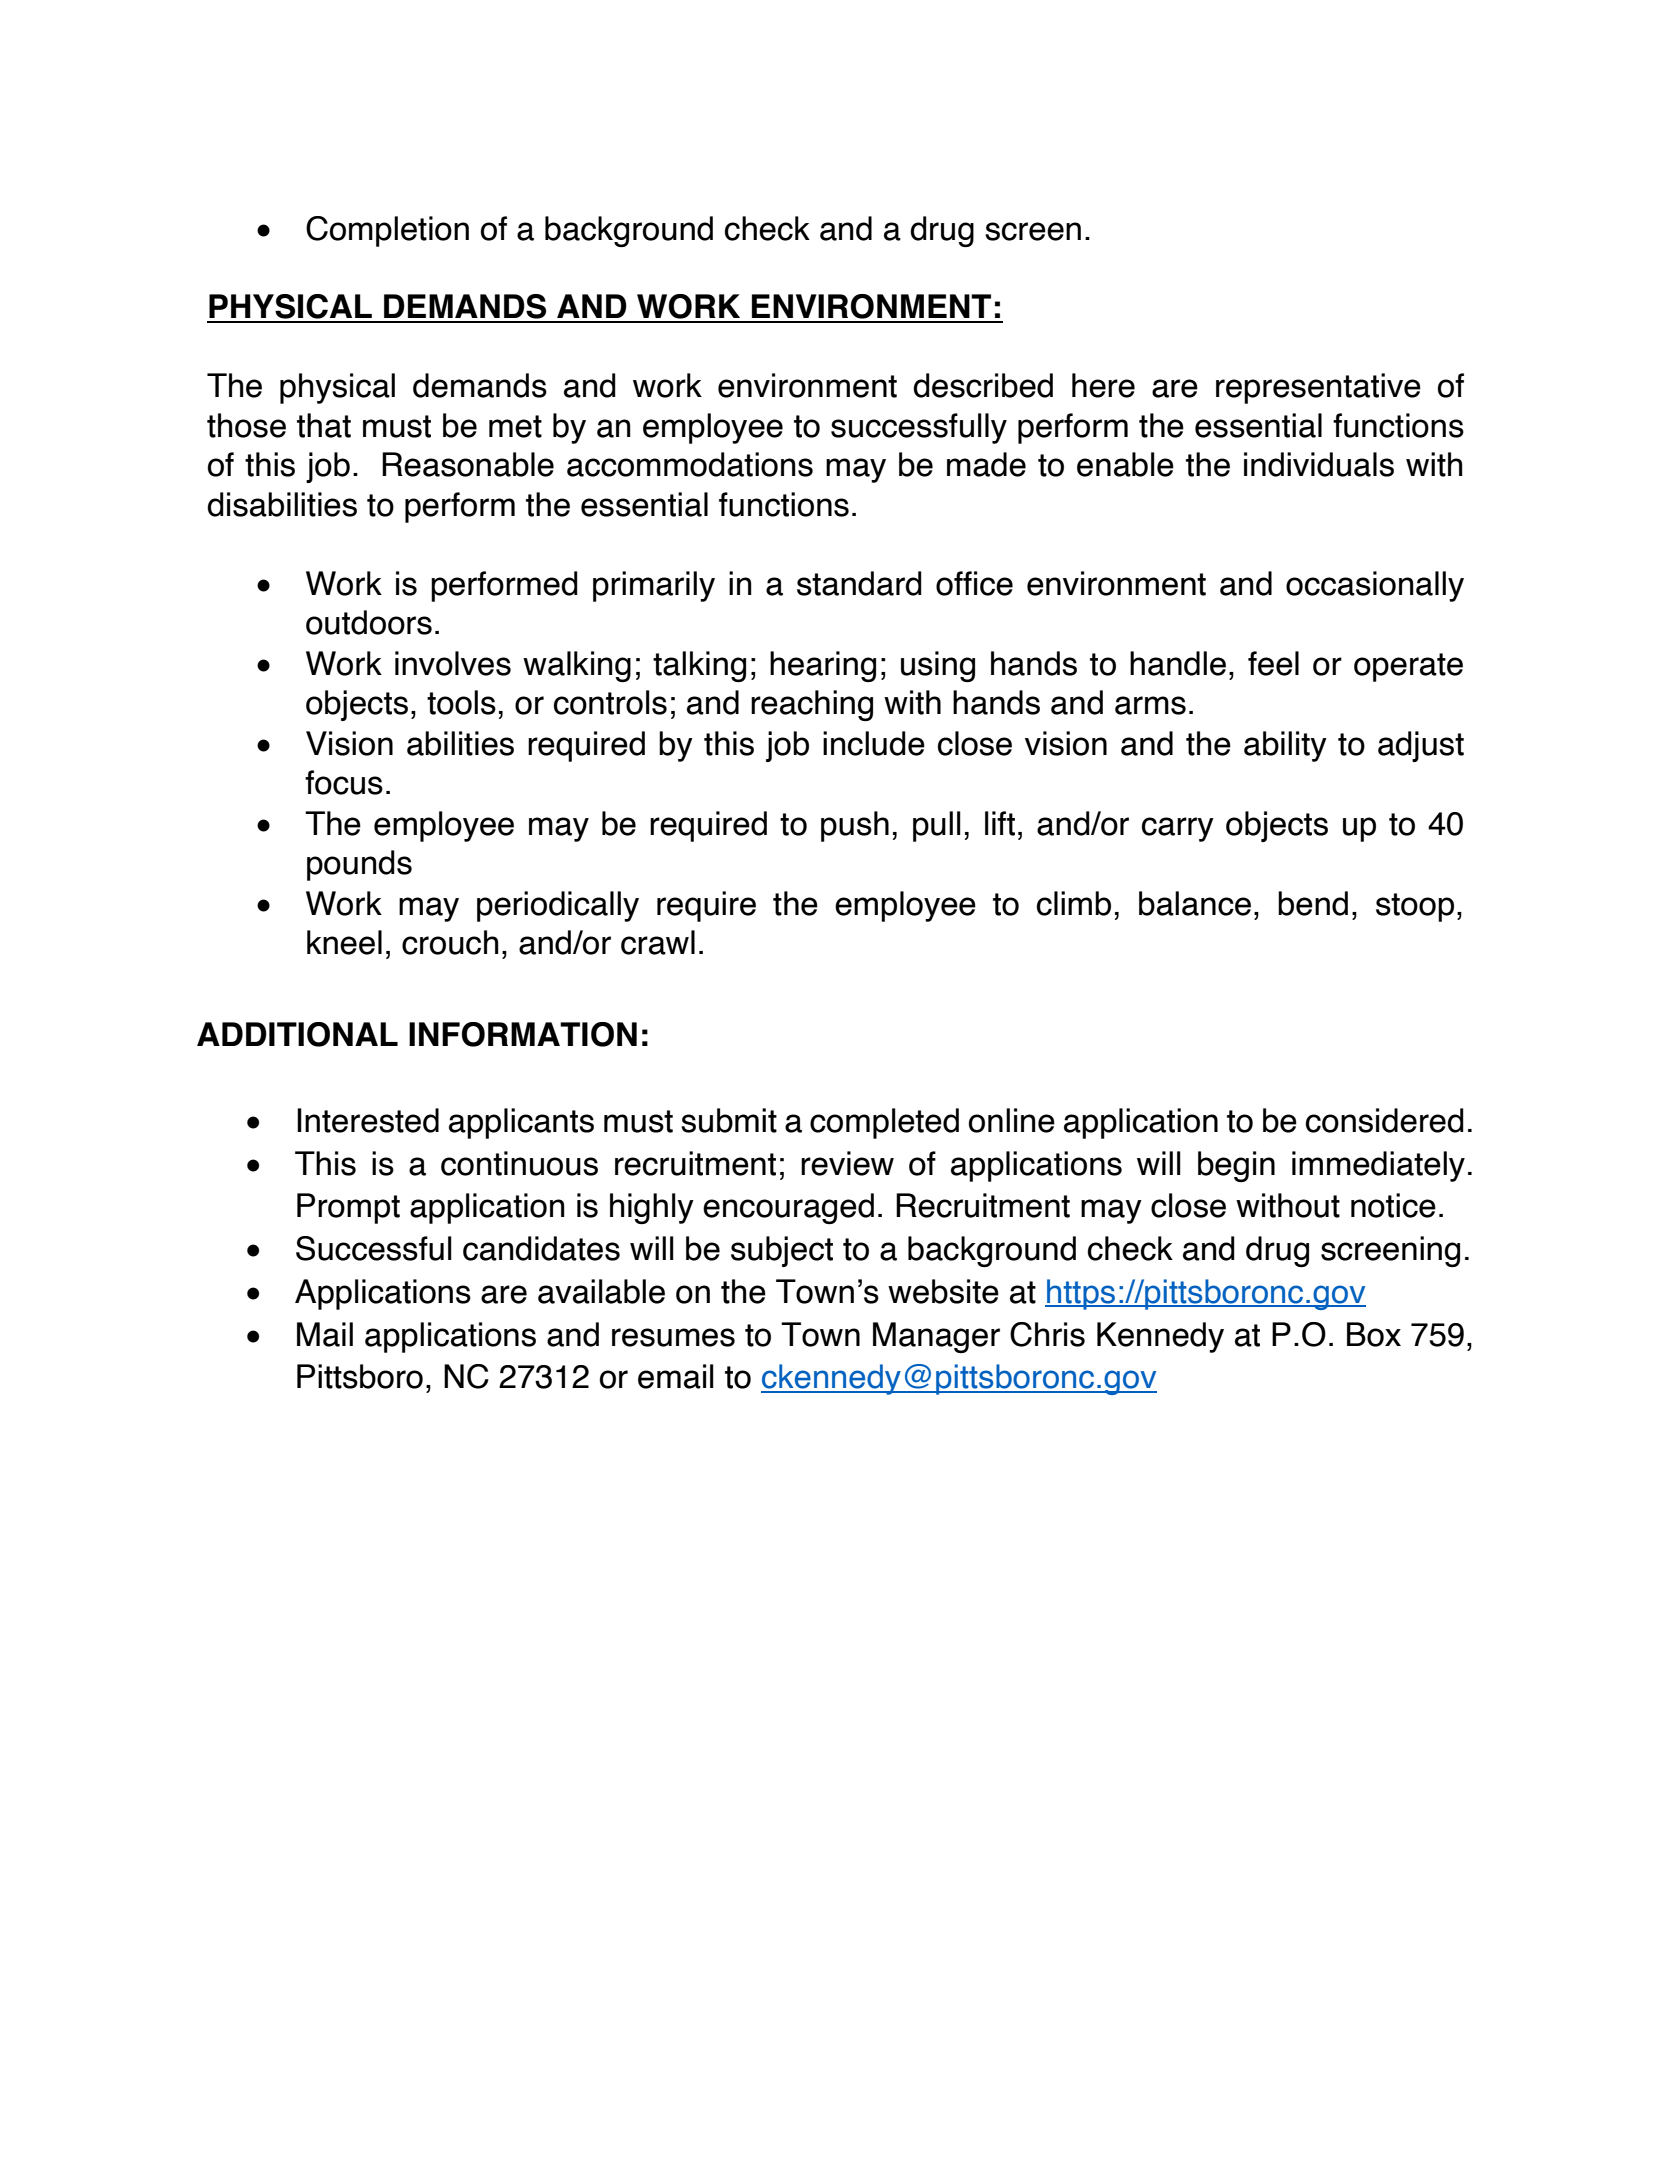 The image size is (1671, 2162). Describe the element at coordinates (859, 583) in the screenshot. I see `standard` at that location.
